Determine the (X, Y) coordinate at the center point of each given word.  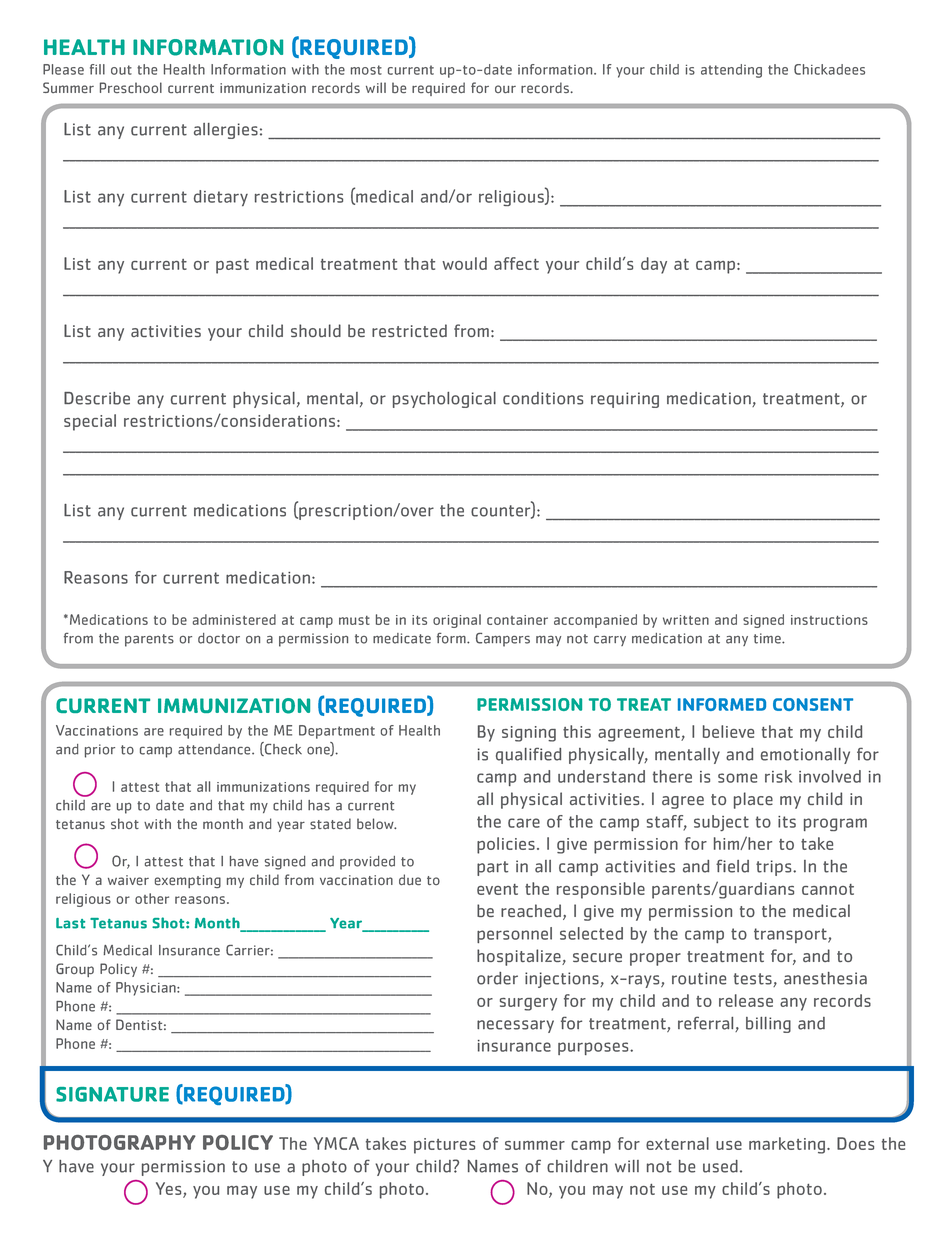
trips (775, 868)
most (366, 70)
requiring (625, 400)
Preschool (131, 87)
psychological (444, 400)
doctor (219, 638)
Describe (97, 398)
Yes (170, 1189)
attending (731, 71)
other (152, 898)
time (768, 638)
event (497, 889)
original (457, 621)
